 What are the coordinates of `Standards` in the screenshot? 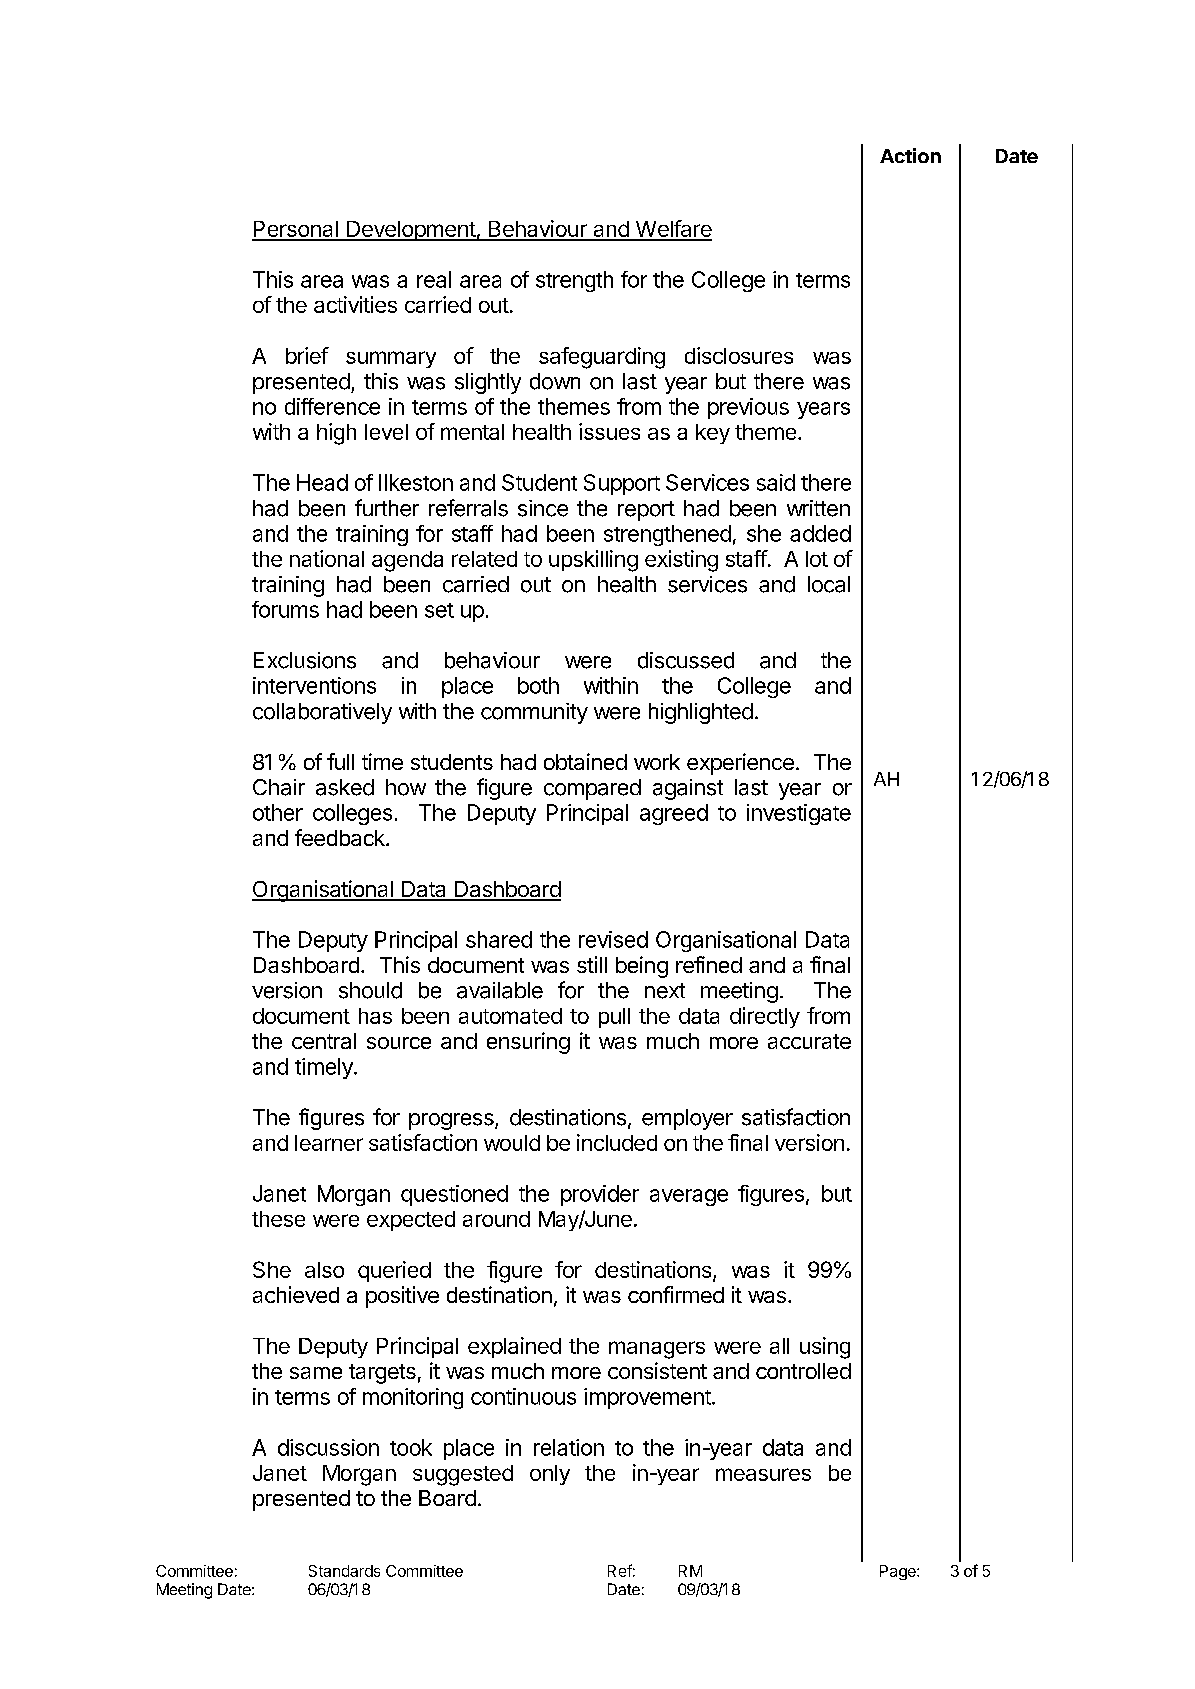 It's located at (344, 1571).
